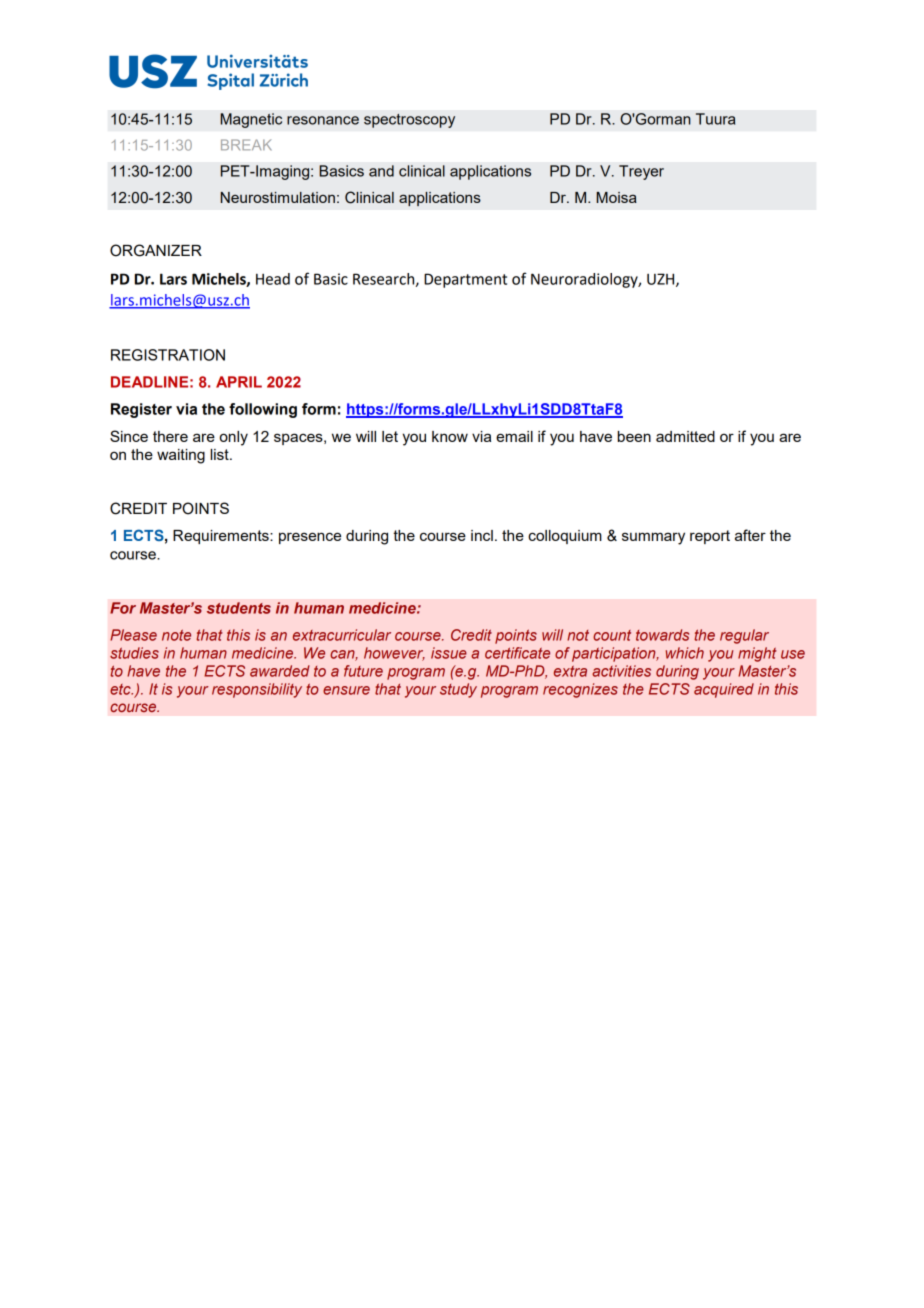 This screenshot has width=924, height=1308. I want to click on REGISTRATION, so click(168, 355).
